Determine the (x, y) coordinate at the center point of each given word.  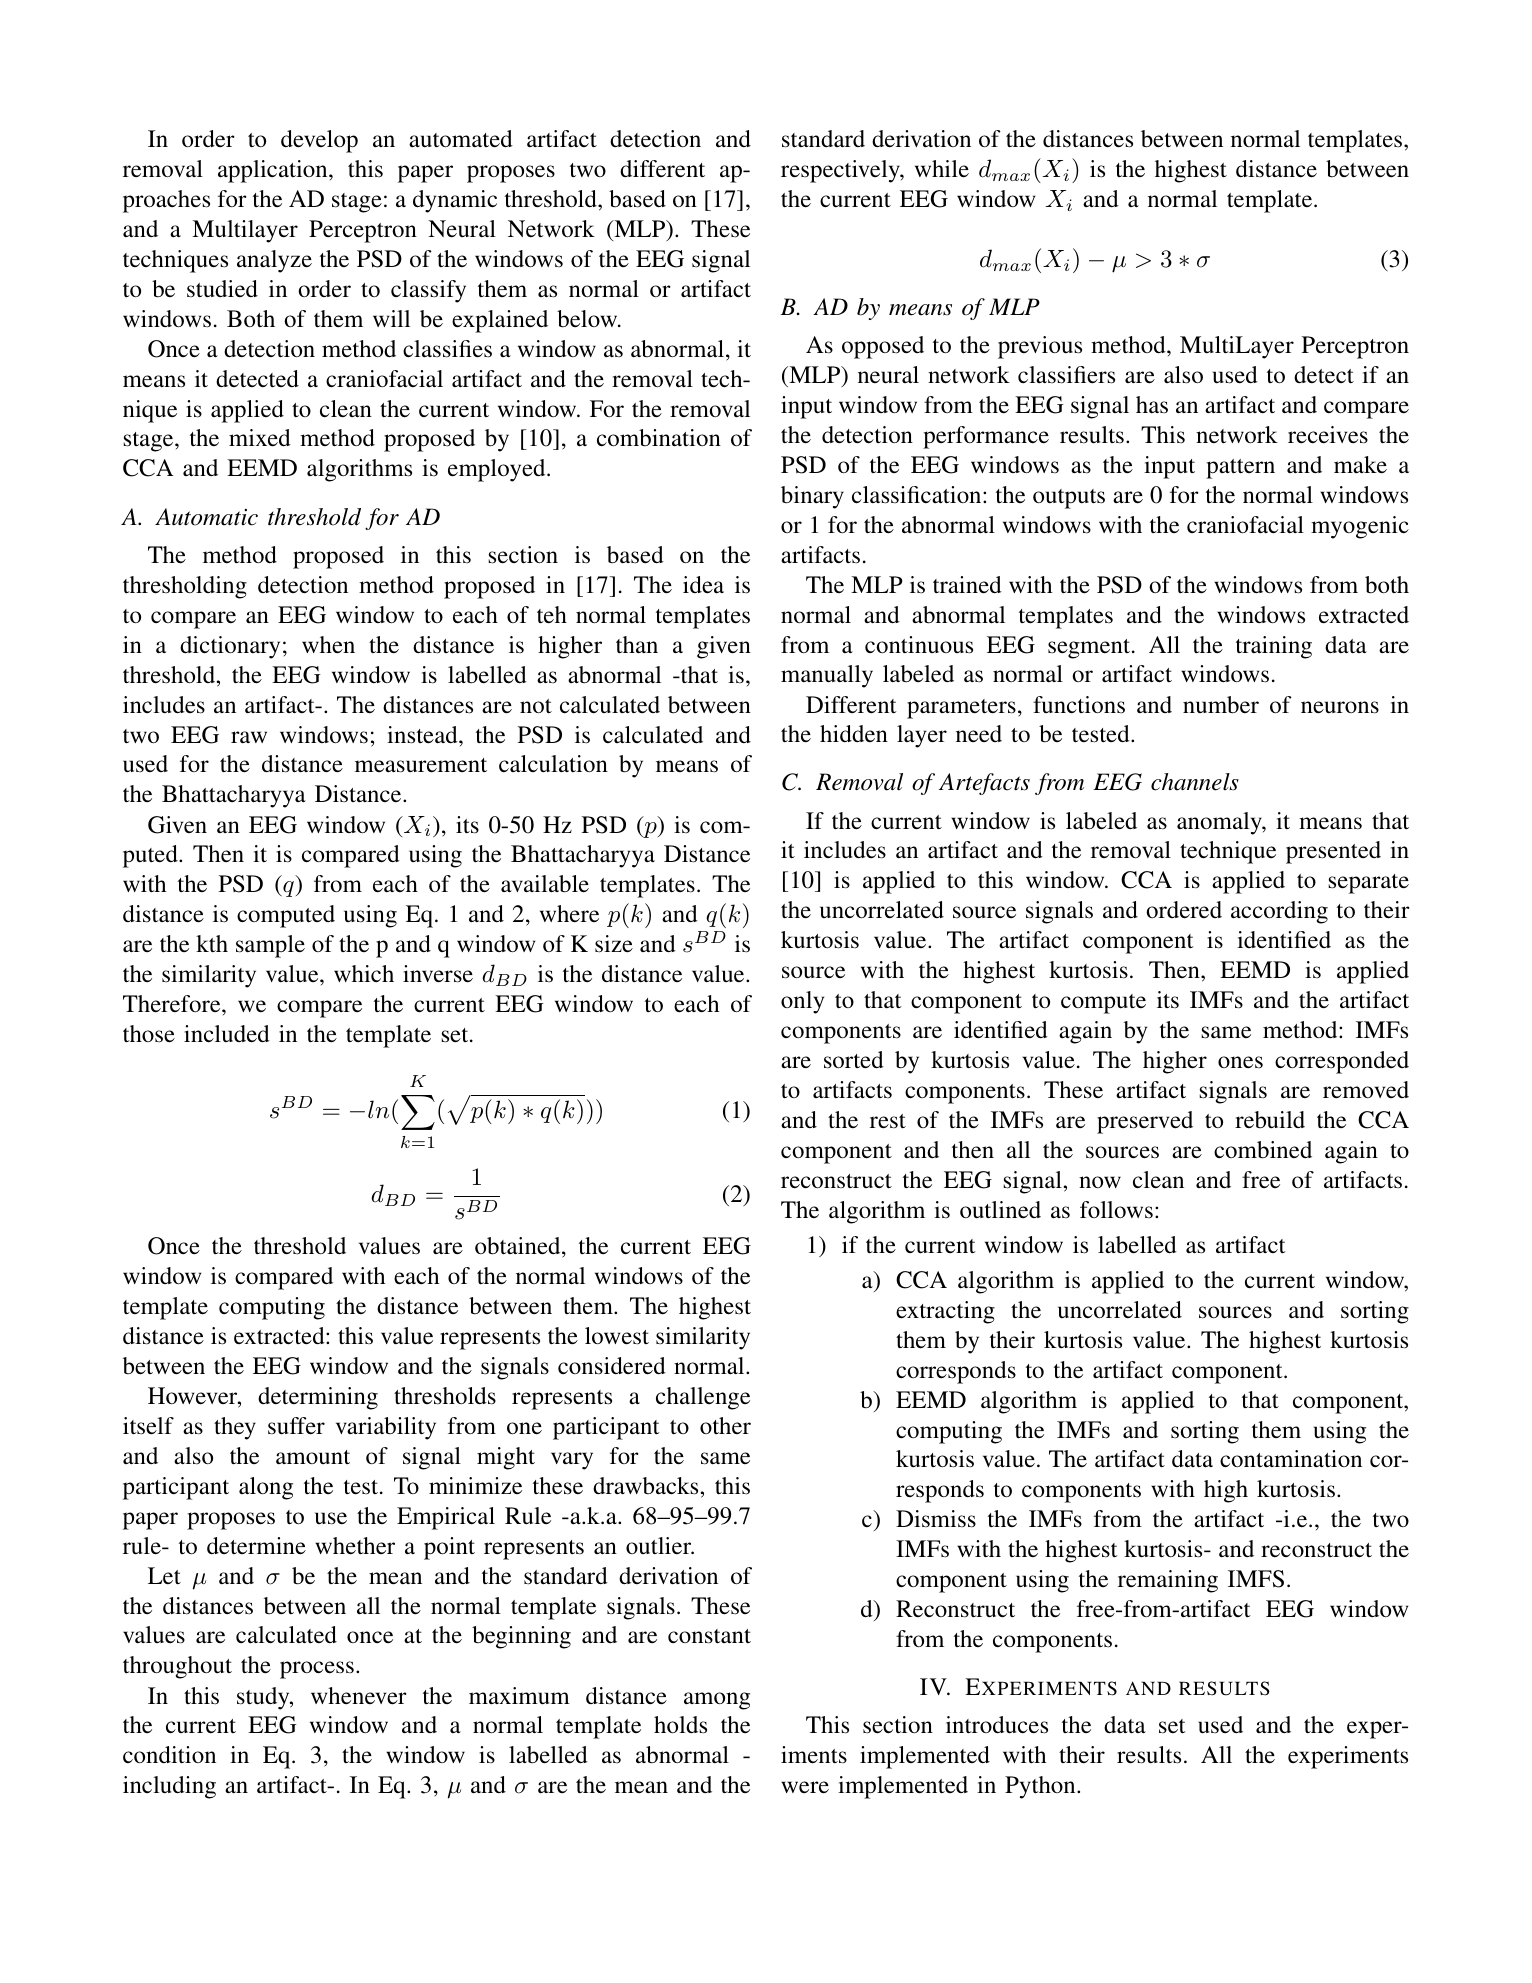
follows (1116, 1209)
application (274, 171)
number (1221, 705)
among (717, 1701)
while (942, 169)
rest (888, 1121)
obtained (519, 1246)
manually (827, 676)
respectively (841, 171)
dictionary (230, 647)
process (317, 1670)
